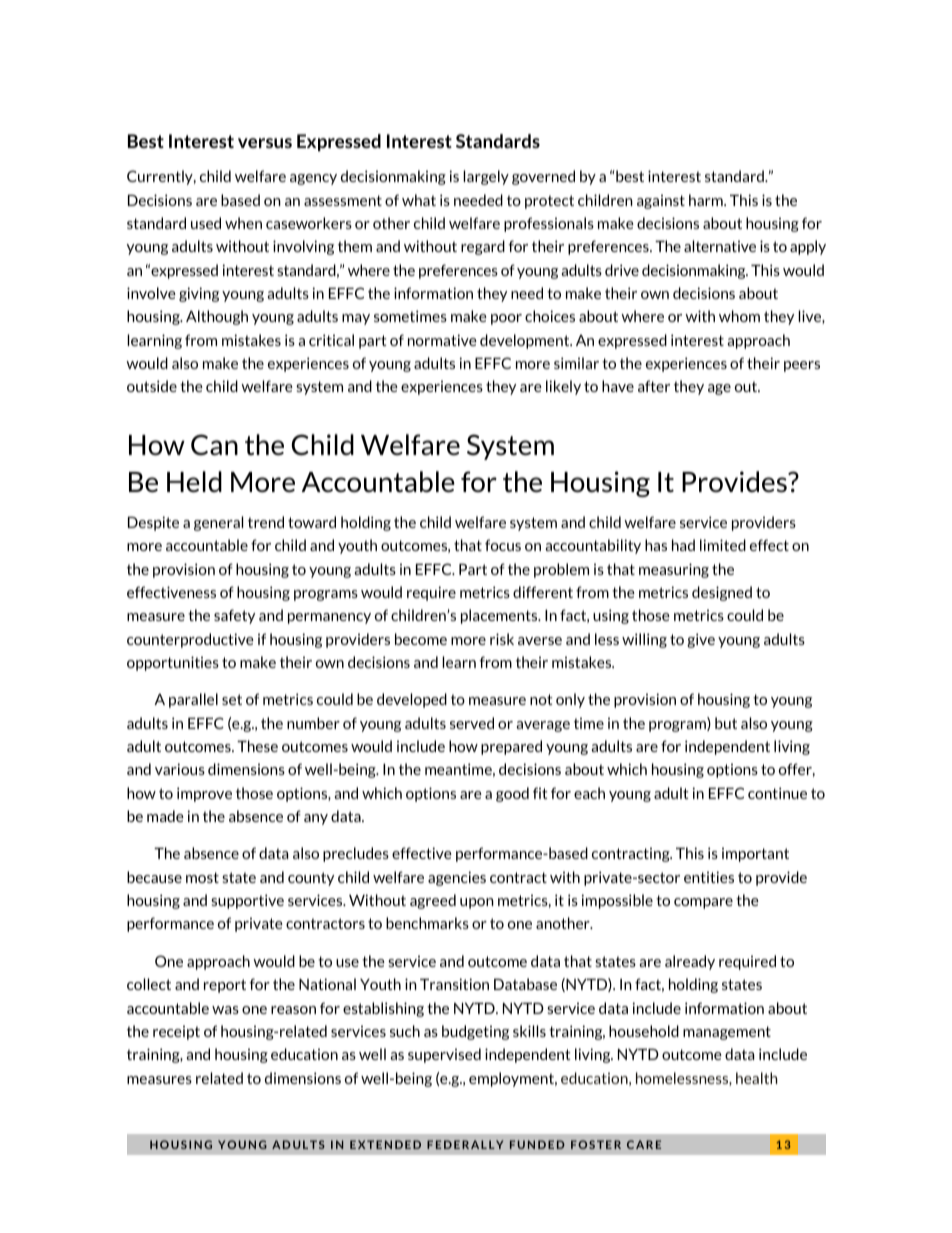 This image has height=1233, width=952. Describe the element at coordinates (701, 640) in the image. I see `give` at that location.
